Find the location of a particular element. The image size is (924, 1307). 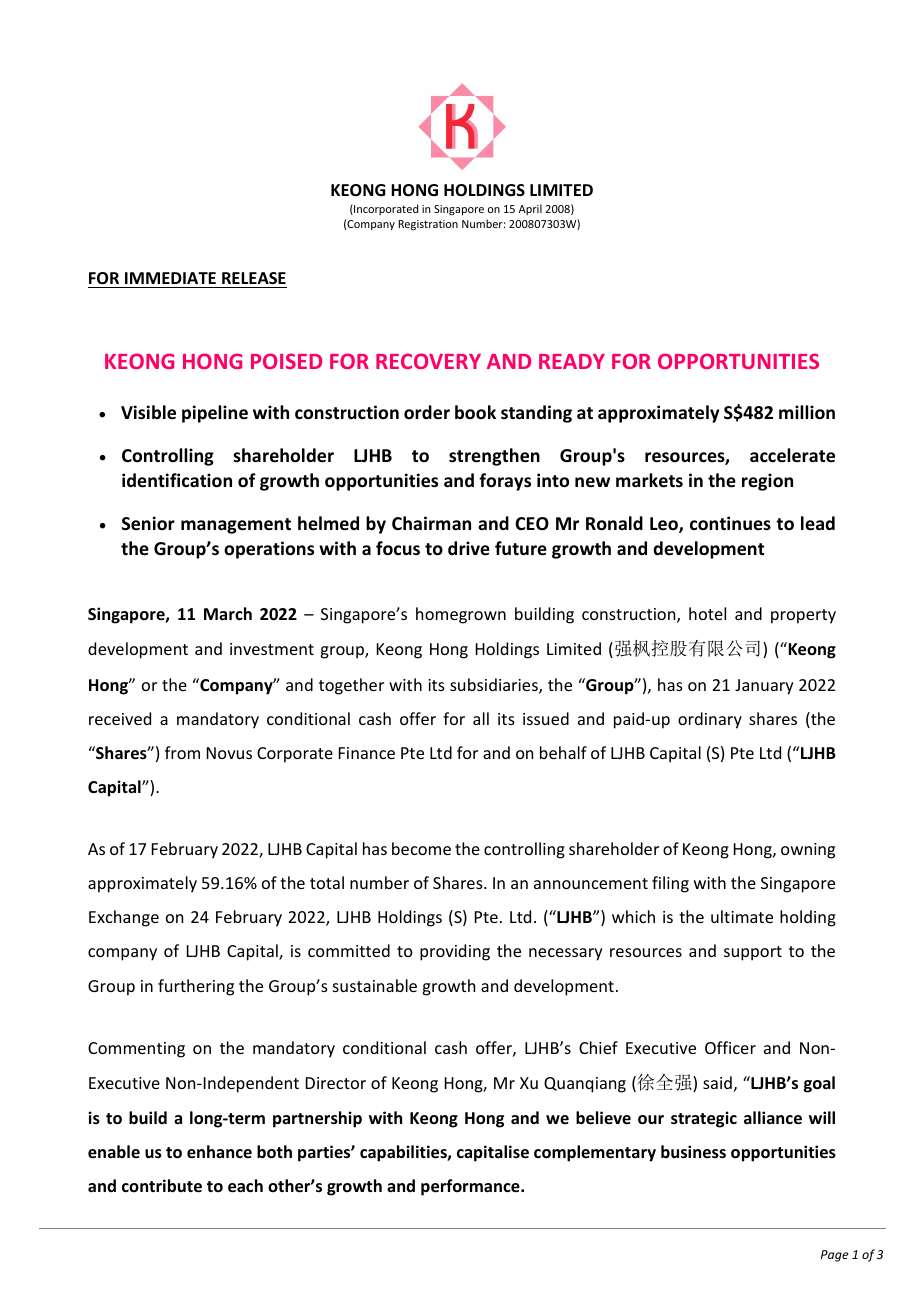

pipeline is located at coordinates (215, 414).
